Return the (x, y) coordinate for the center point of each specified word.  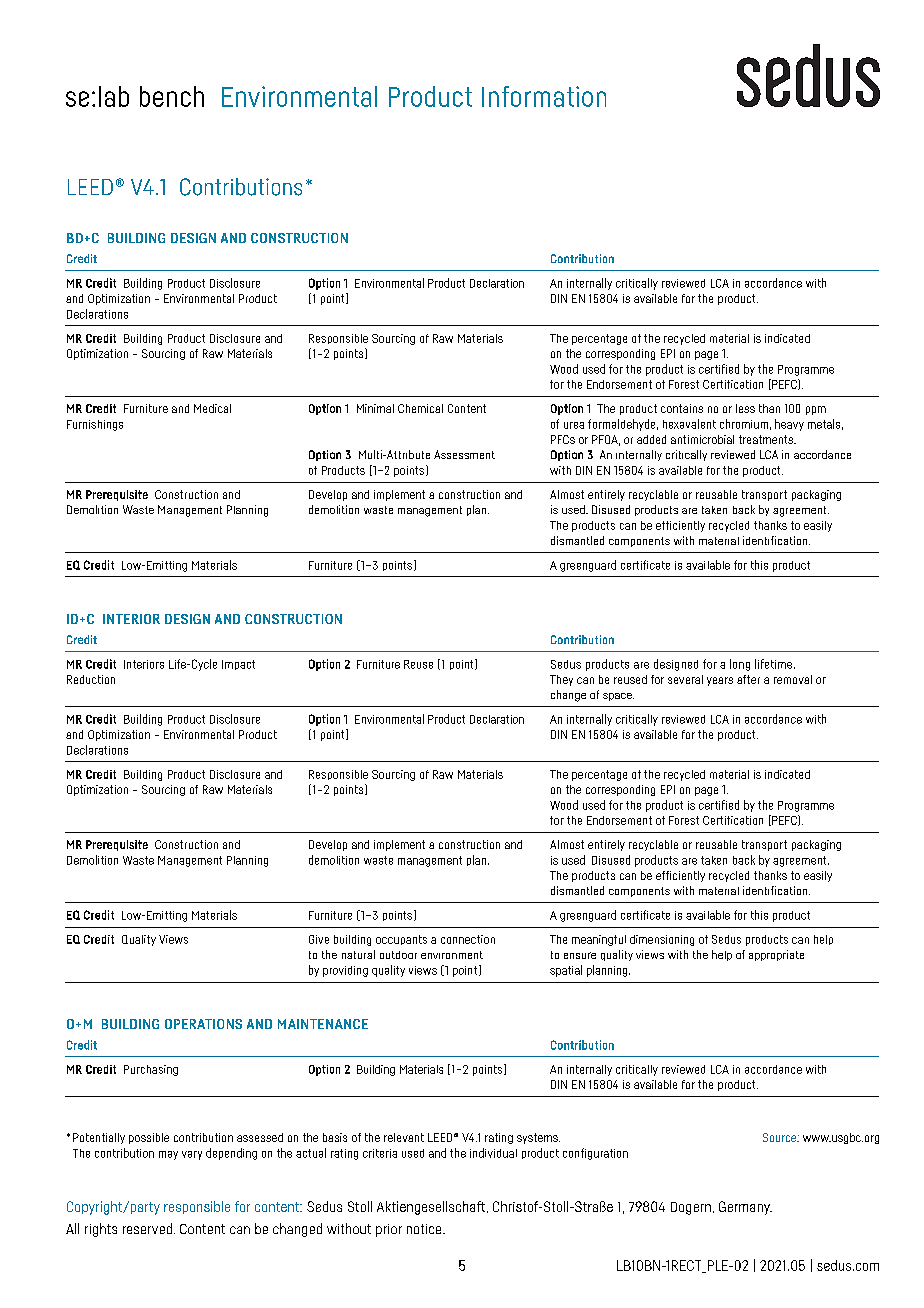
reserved (147, 1228)
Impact (238, 665)
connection (468, 939)
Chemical (420, 408)
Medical (212, 408)
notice (425, 1229)
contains (682, 408)
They (561, 680)
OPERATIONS (203, 1024)
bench (172, 96)
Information (544, 96)
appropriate (776, 955)
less (745, 408)
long (740, 665)
